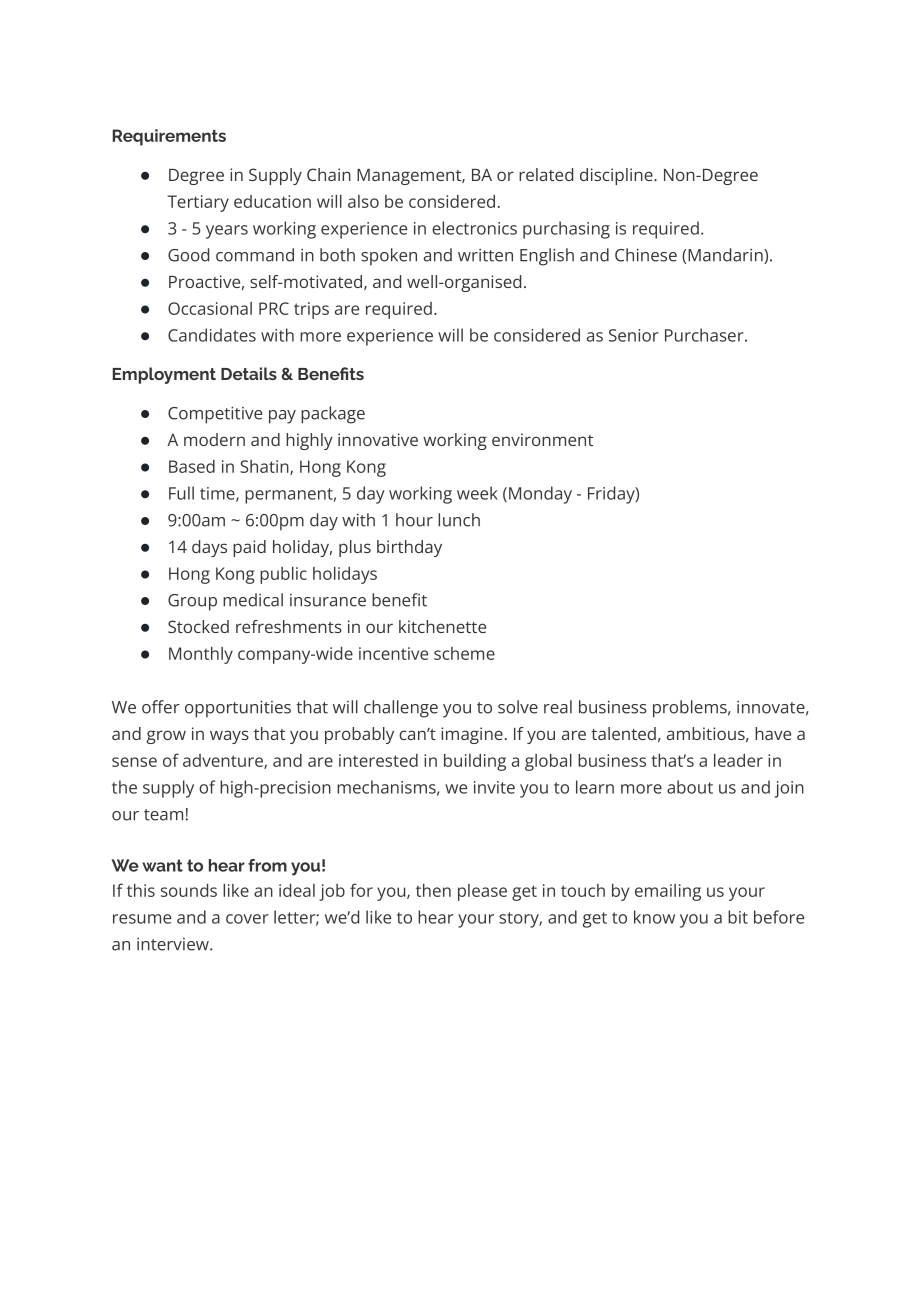  What do you see at coordinates (249, 548) in the screenshot?
I see `paid` at bounding box center [249, 548].
